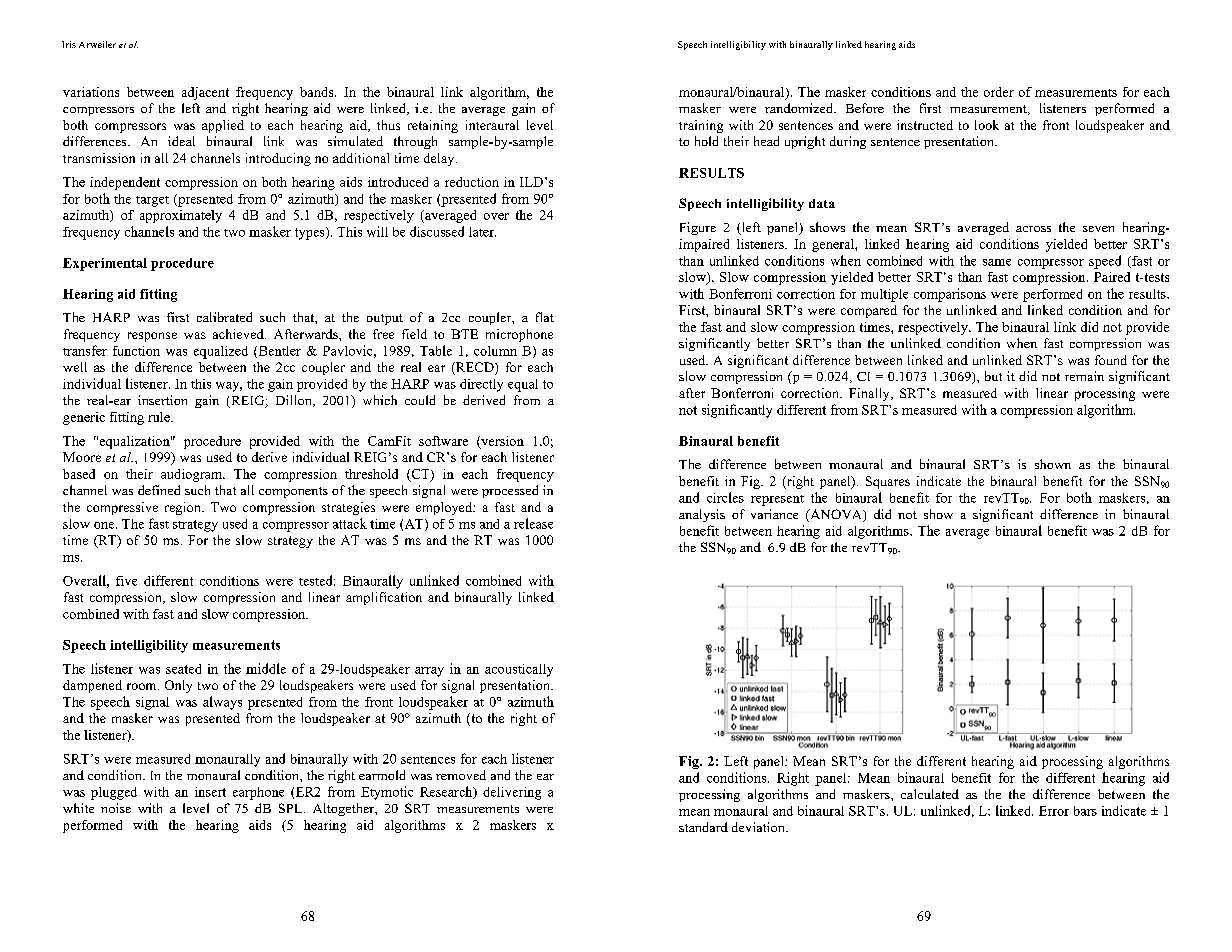 This image has width=1232, height=952. I want to click on calibrated, so click(224, 317).
